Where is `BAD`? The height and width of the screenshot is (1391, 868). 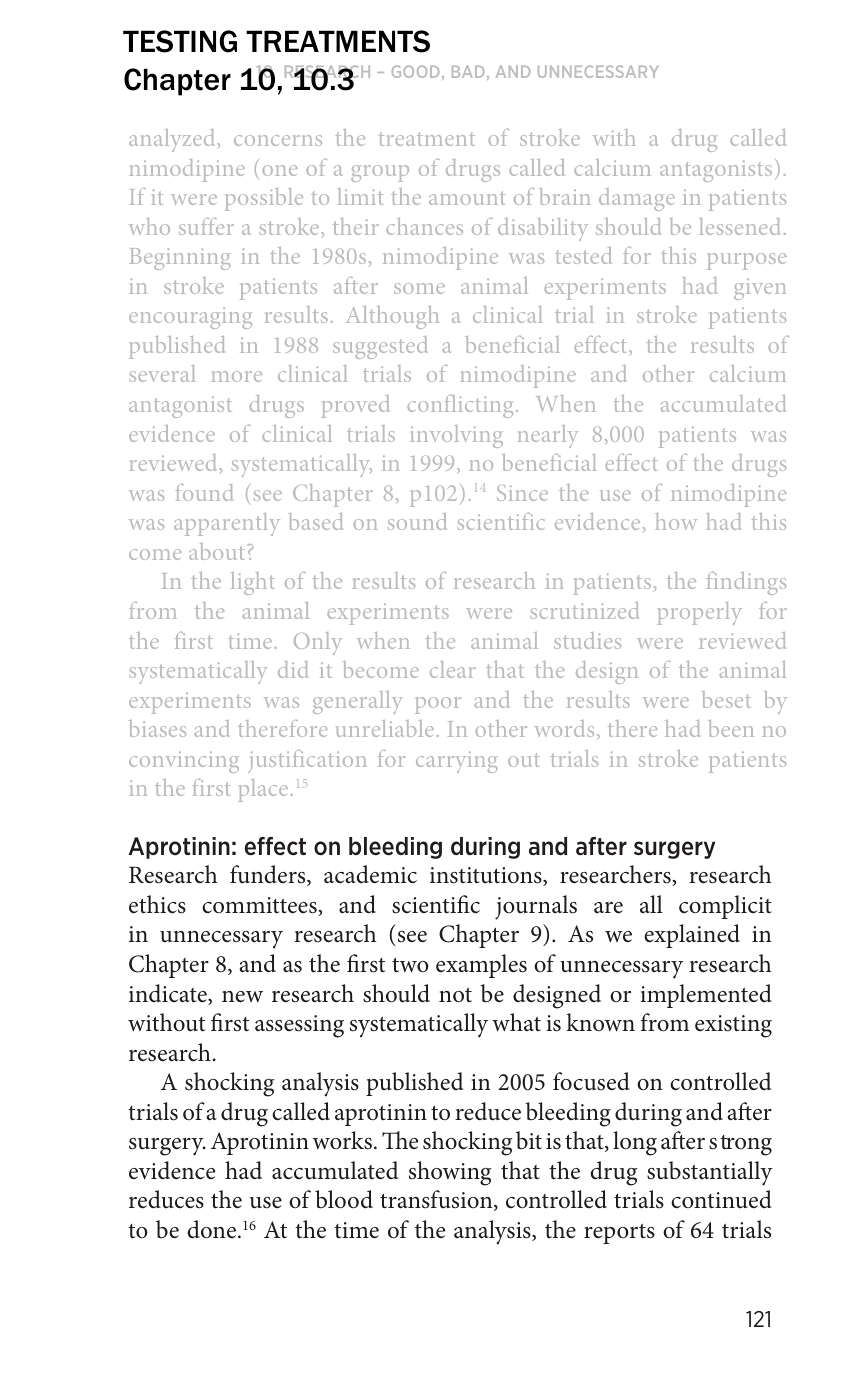
BAD is located at coordinates (468, 71).
